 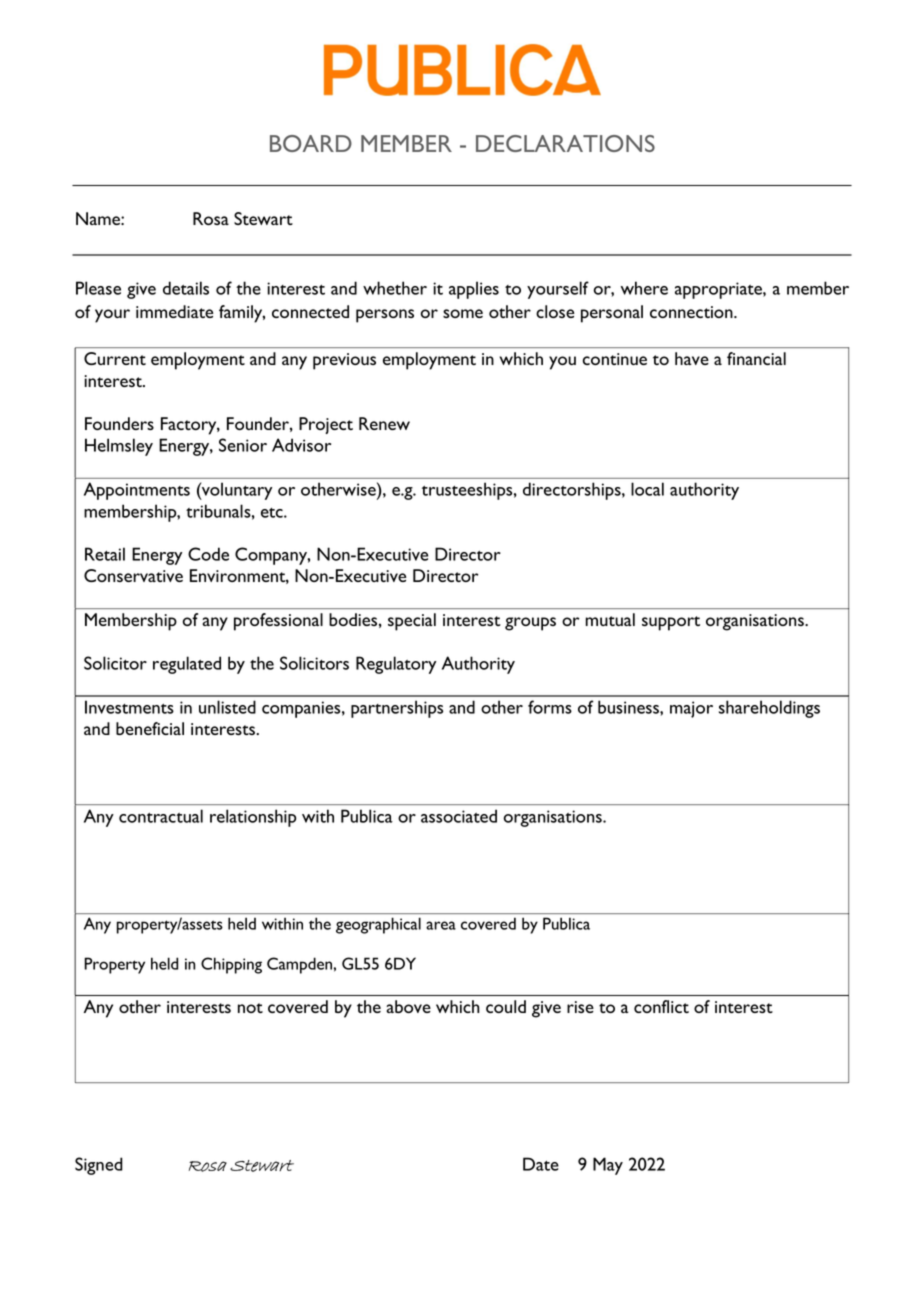 What do you see at coordinates (541, 1164) in the image?
I see `Date` at bounding box center [541, 1164].
